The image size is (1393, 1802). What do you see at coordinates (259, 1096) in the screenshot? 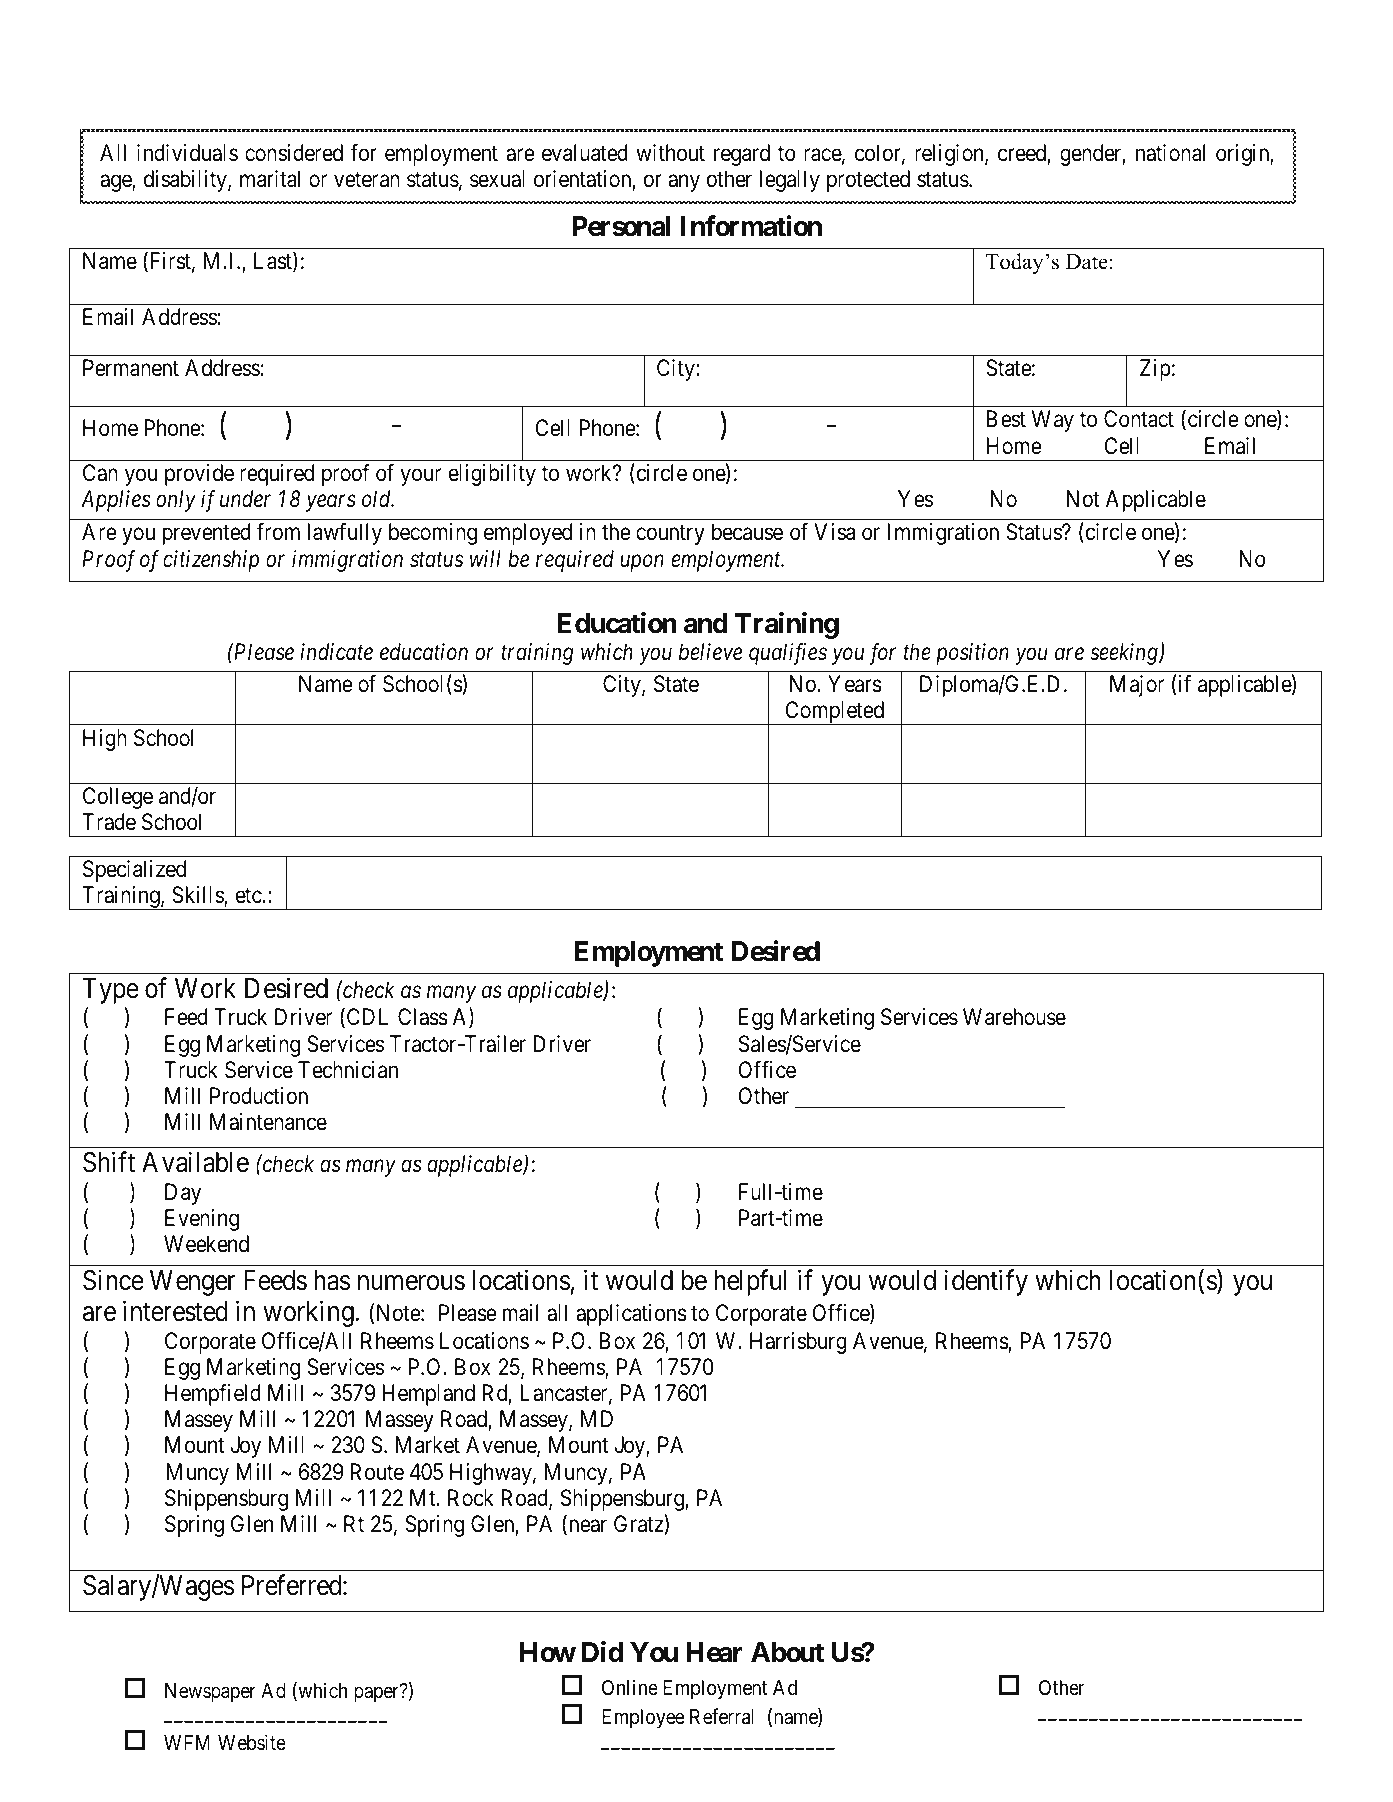
I see `Production` at bounding box center [259, 1096].
